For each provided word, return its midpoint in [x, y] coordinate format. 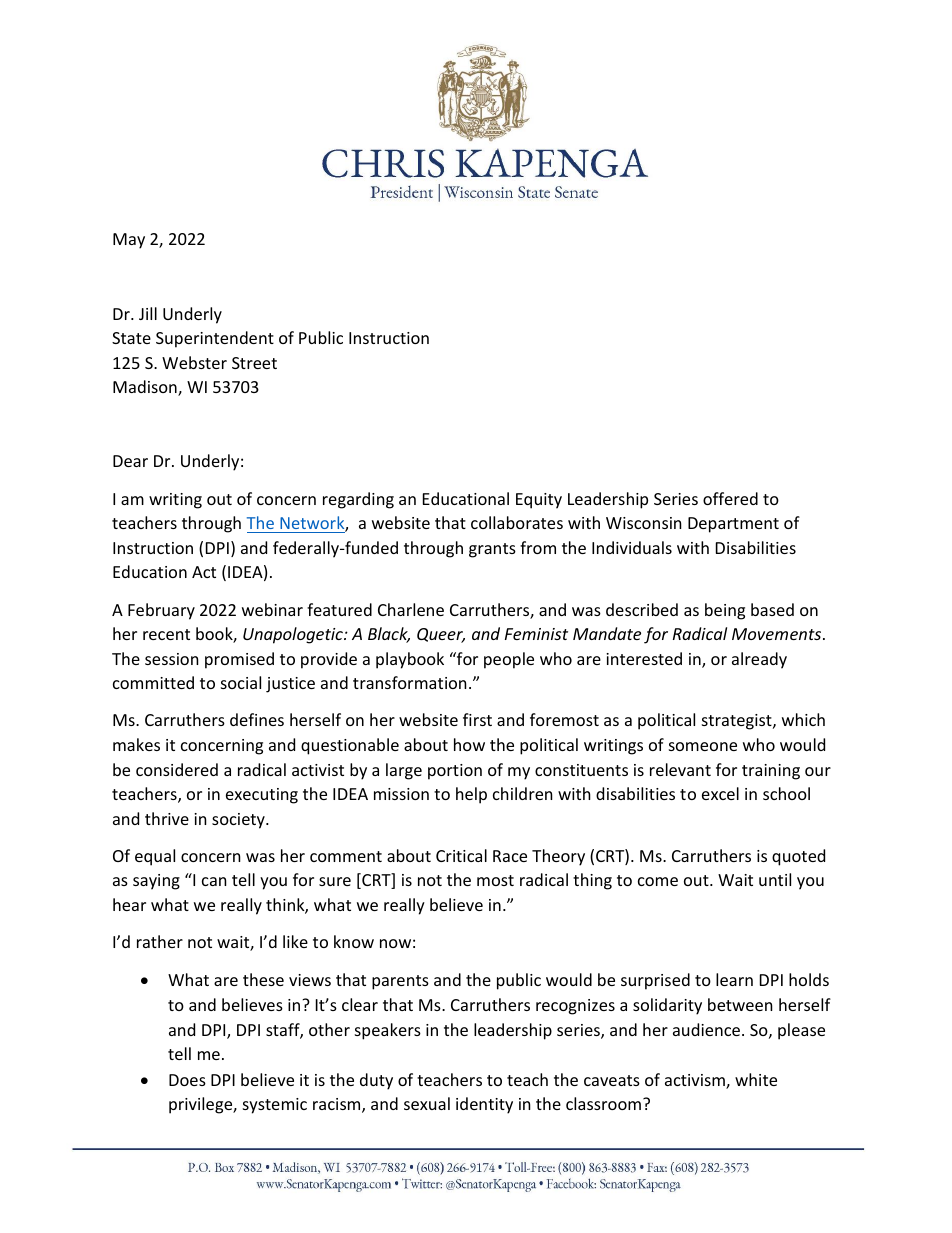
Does [187, 1080]
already [759, 660]
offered [730, 498]
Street [254, 363]
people [509, 660]
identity [484, 1105]
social [241, 682]
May [129, 241]
